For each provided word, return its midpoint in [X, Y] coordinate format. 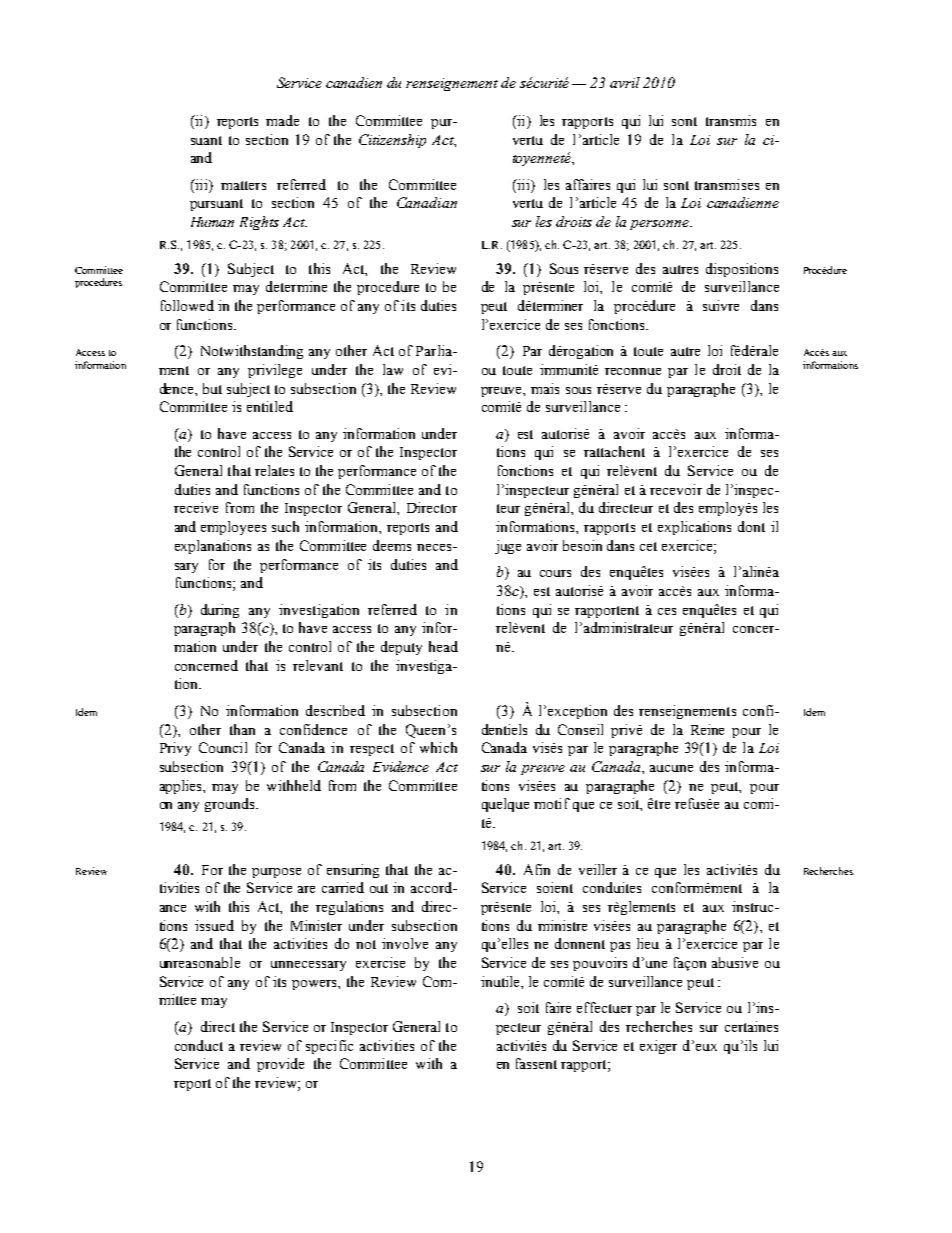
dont [751, 526]
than [242, 729]
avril [625, 82]
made [282, 120]
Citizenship [392, 141]
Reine [707, 729]
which [438, 747]
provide [280, 1065]
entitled [270, 406]
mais [545, 388]
